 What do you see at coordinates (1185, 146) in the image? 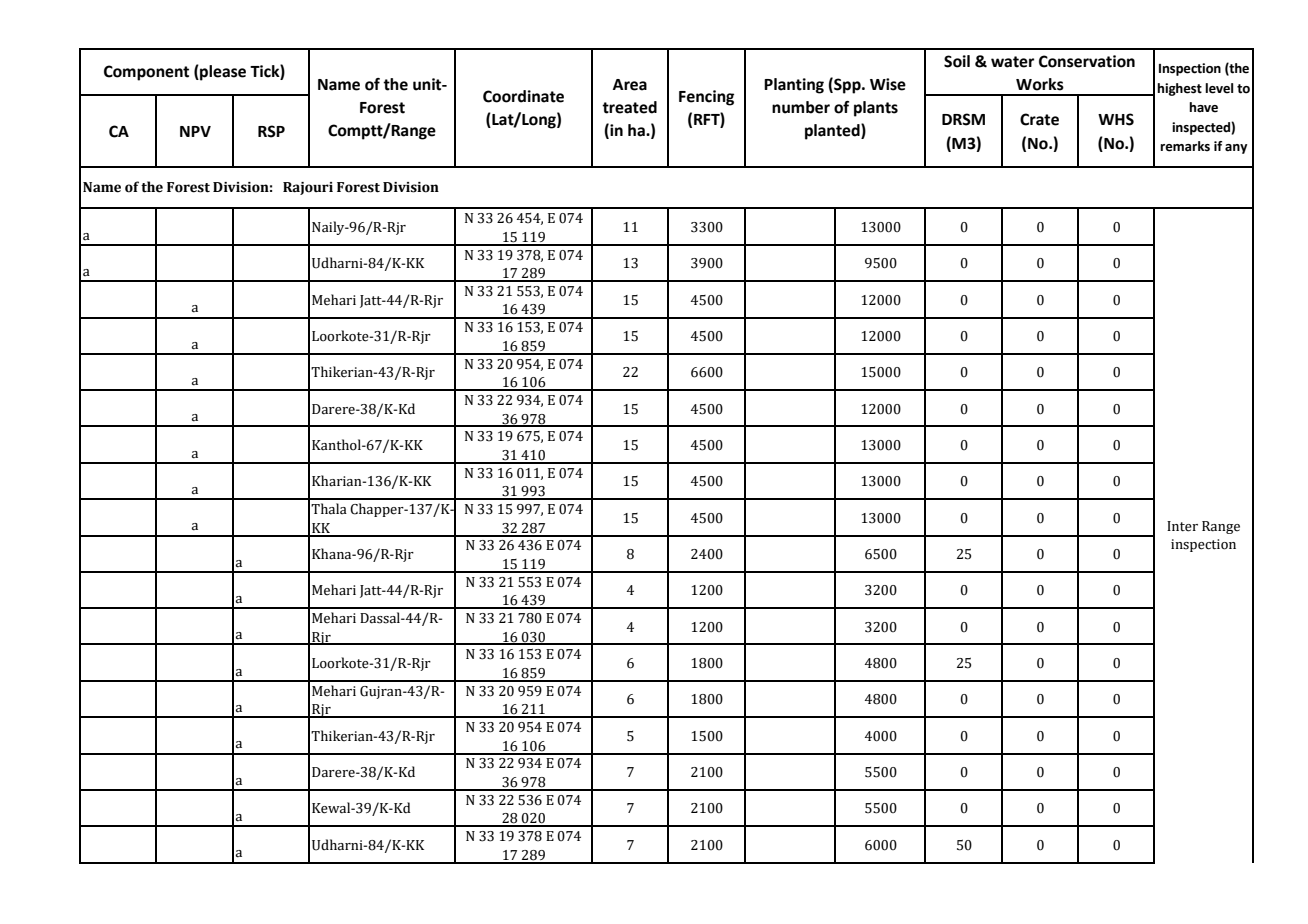
I see `remarks` at bounding box center [1185, 146].
